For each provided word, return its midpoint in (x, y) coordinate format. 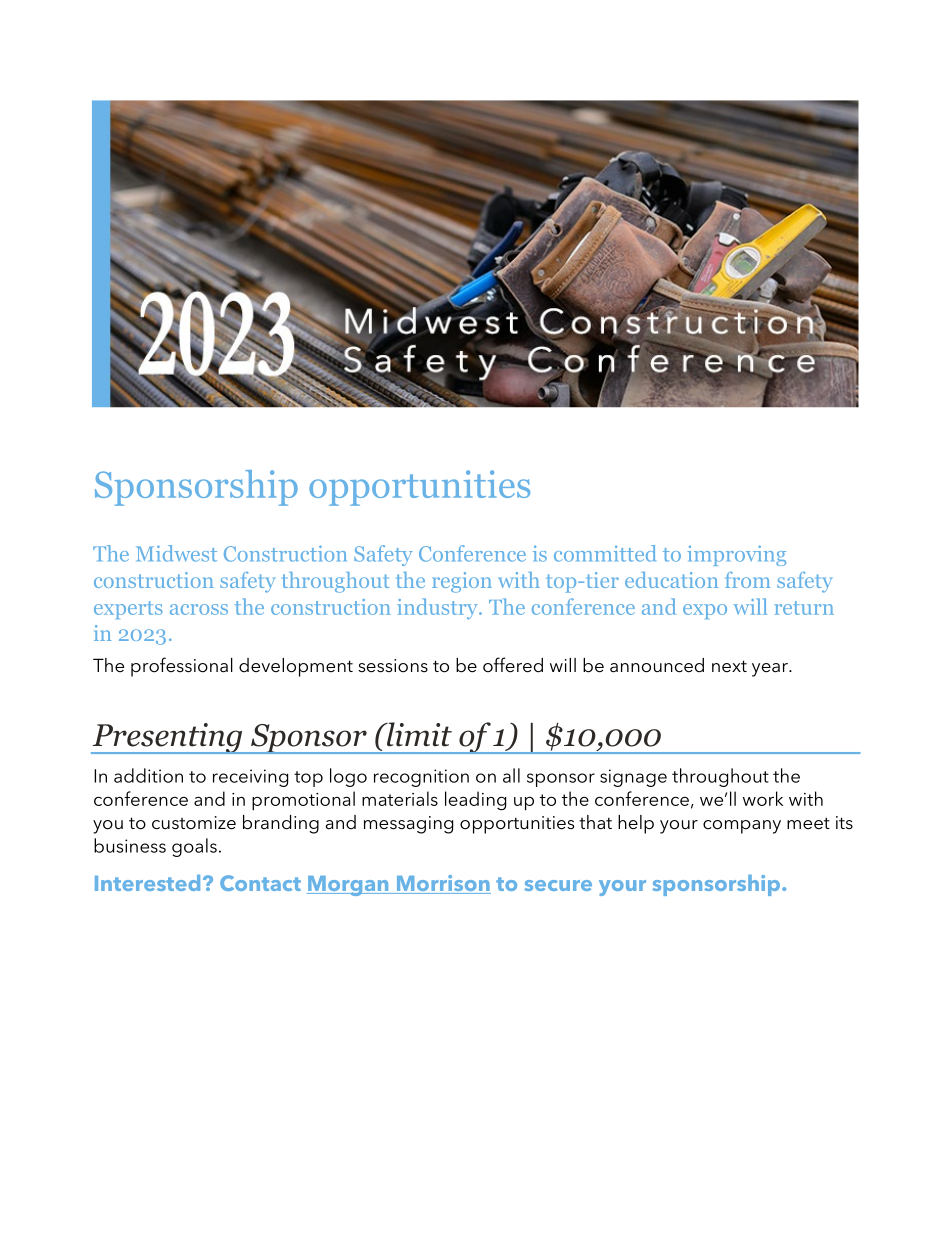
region (462, 582)
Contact (260, 883)
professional (182, 667)
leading (475, 801)
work (763, 798)
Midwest (176, 553)
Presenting (168, 738)
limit (418, 734)
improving (736, 555)
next (729, 666)
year (771, 670)
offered (513, 665)
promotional (303, 801)
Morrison (442, 884)
